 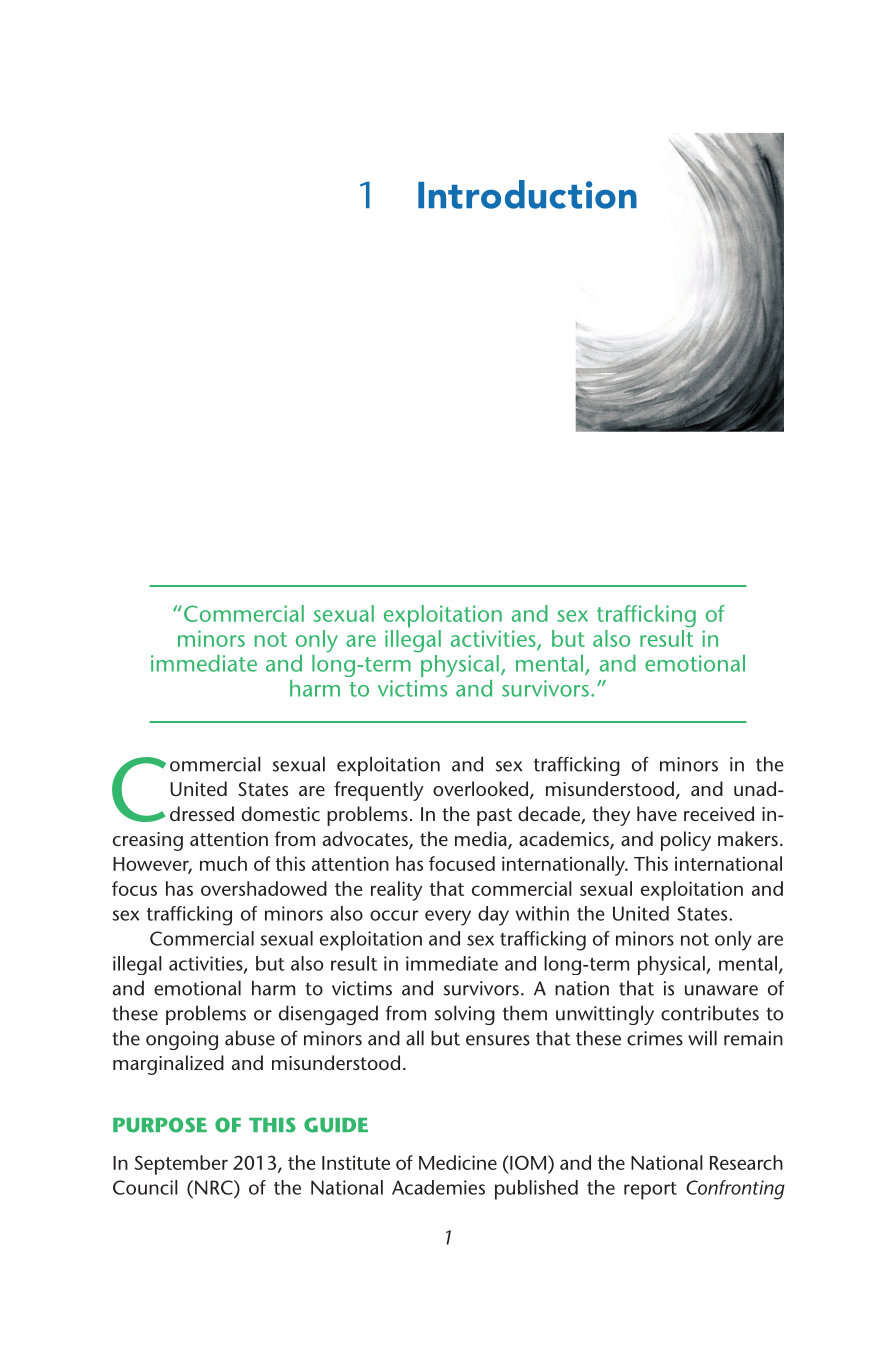 What do you see at coordinates (657, 813) in the screenshot?
I see `have` at bounding box center [657, 813].
